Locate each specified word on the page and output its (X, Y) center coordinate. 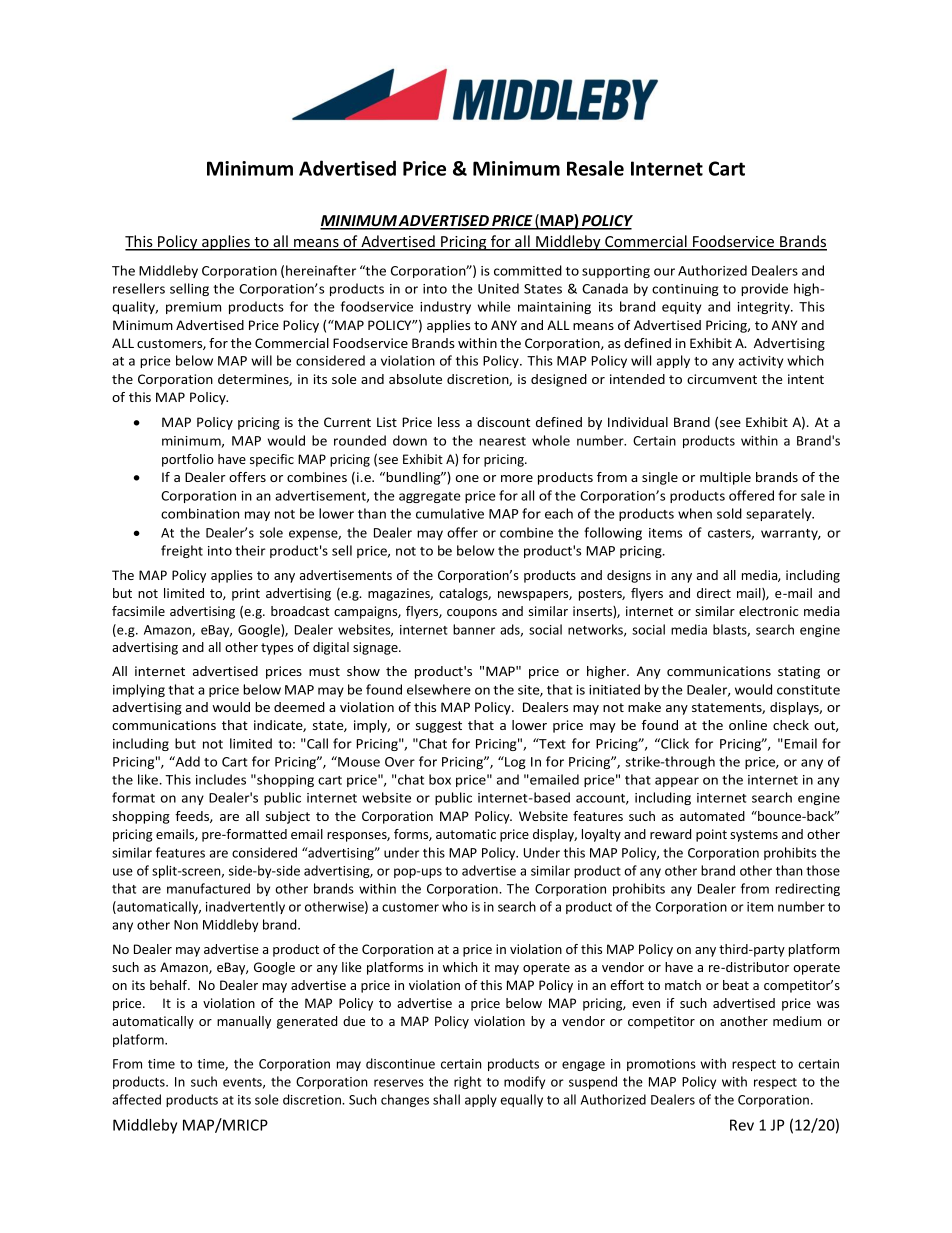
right (467, 1082)
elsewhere (439, 689)
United (498, 288)
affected (136, 1099)
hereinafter (321, 270)
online (748, 725)
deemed (299, 707)
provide (764, 289)
